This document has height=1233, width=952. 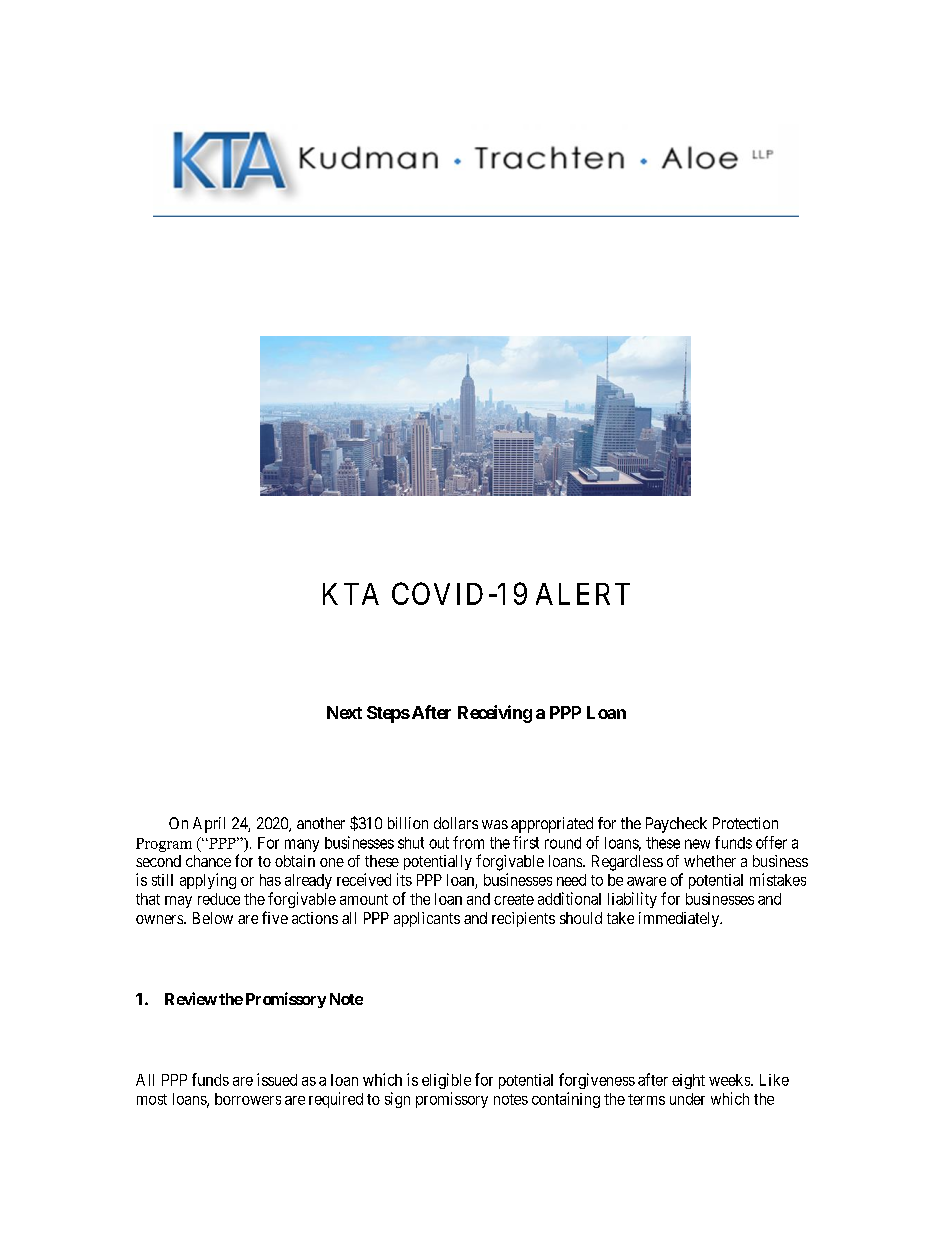 I want to click on Below, so click(x=213, y=918).
